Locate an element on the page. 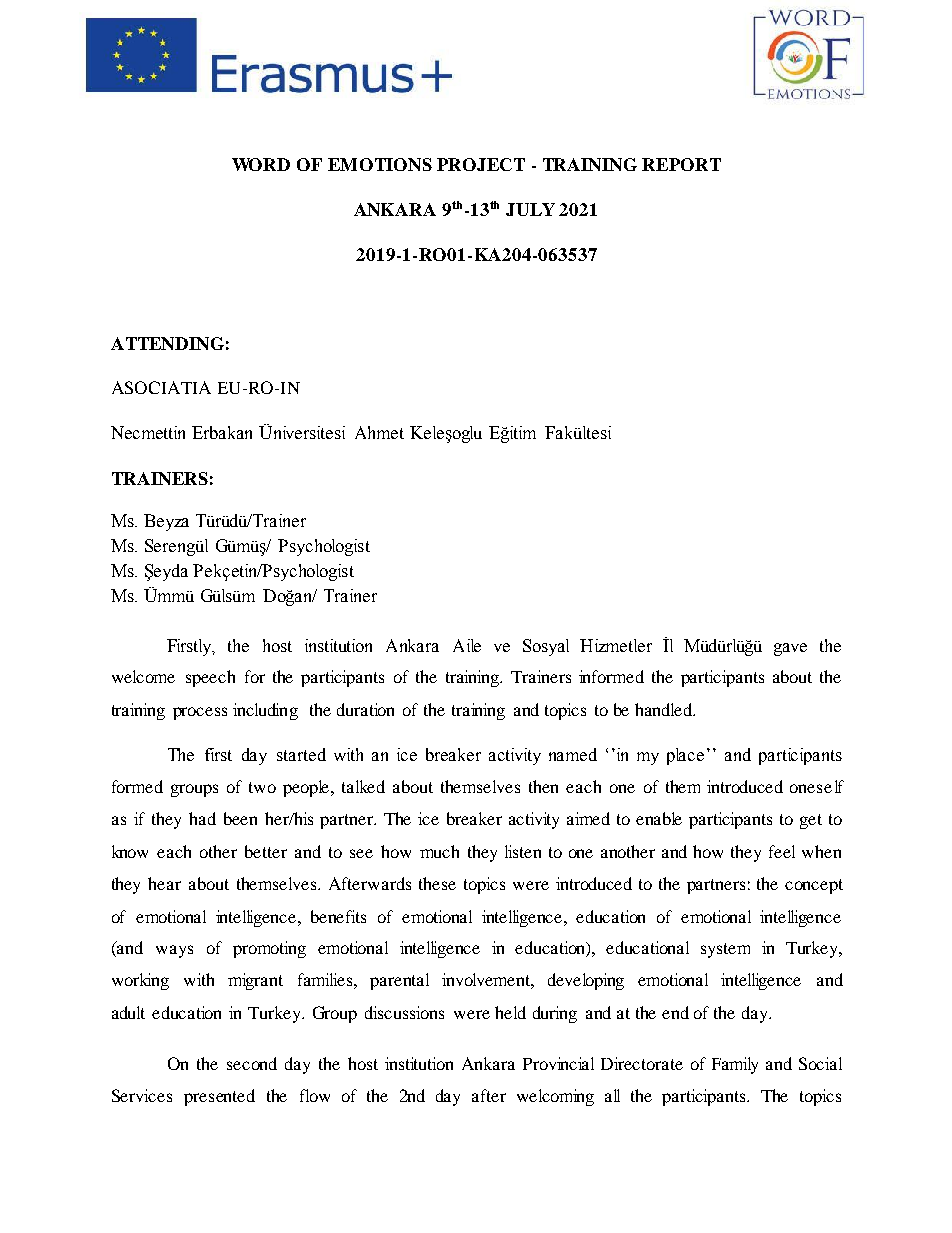  Family is located at coordinates (735, 1065).
